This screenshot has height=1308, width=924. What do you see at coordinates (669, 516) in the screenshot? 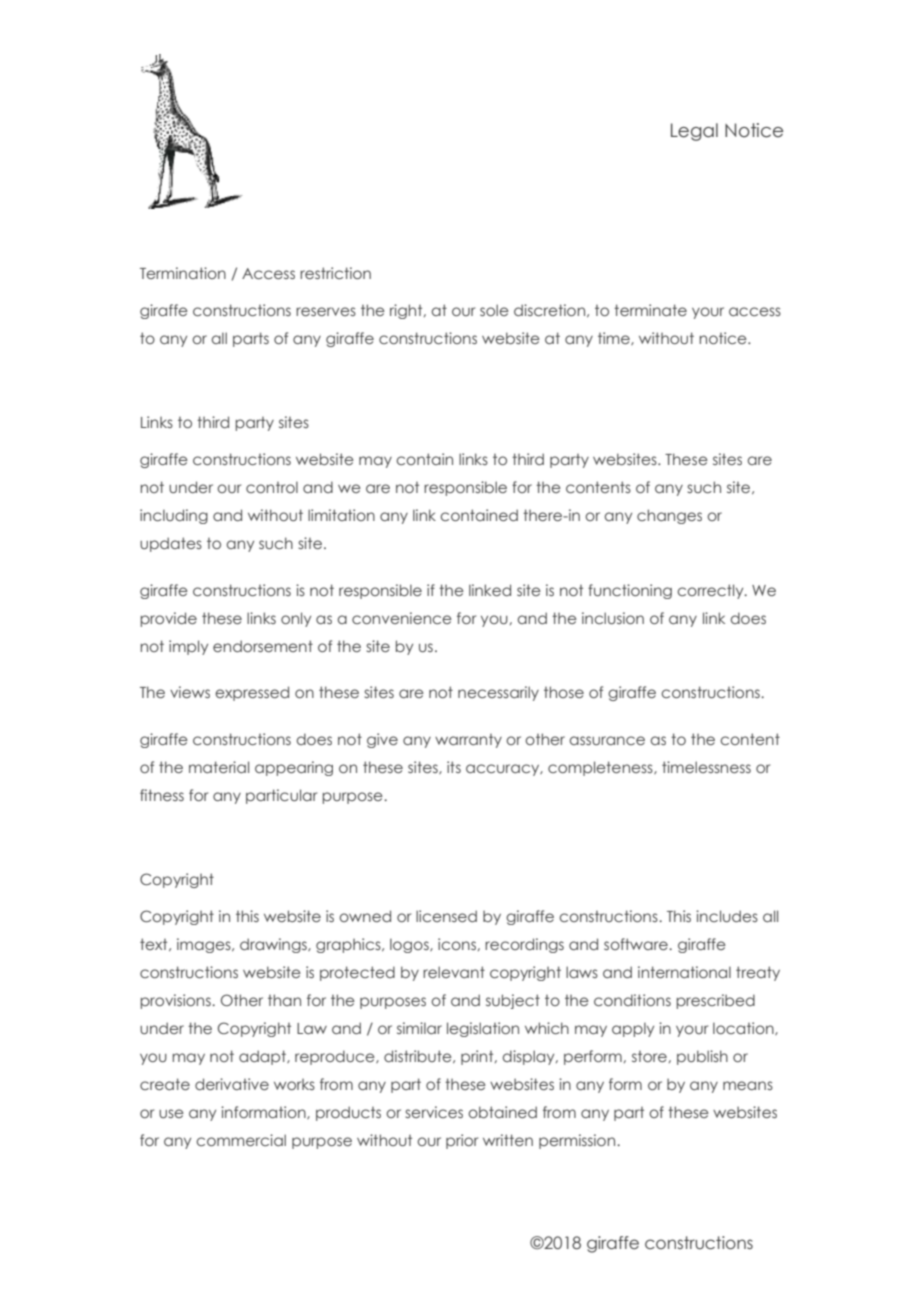
I see `changes` at bounding box center [669, 516].
